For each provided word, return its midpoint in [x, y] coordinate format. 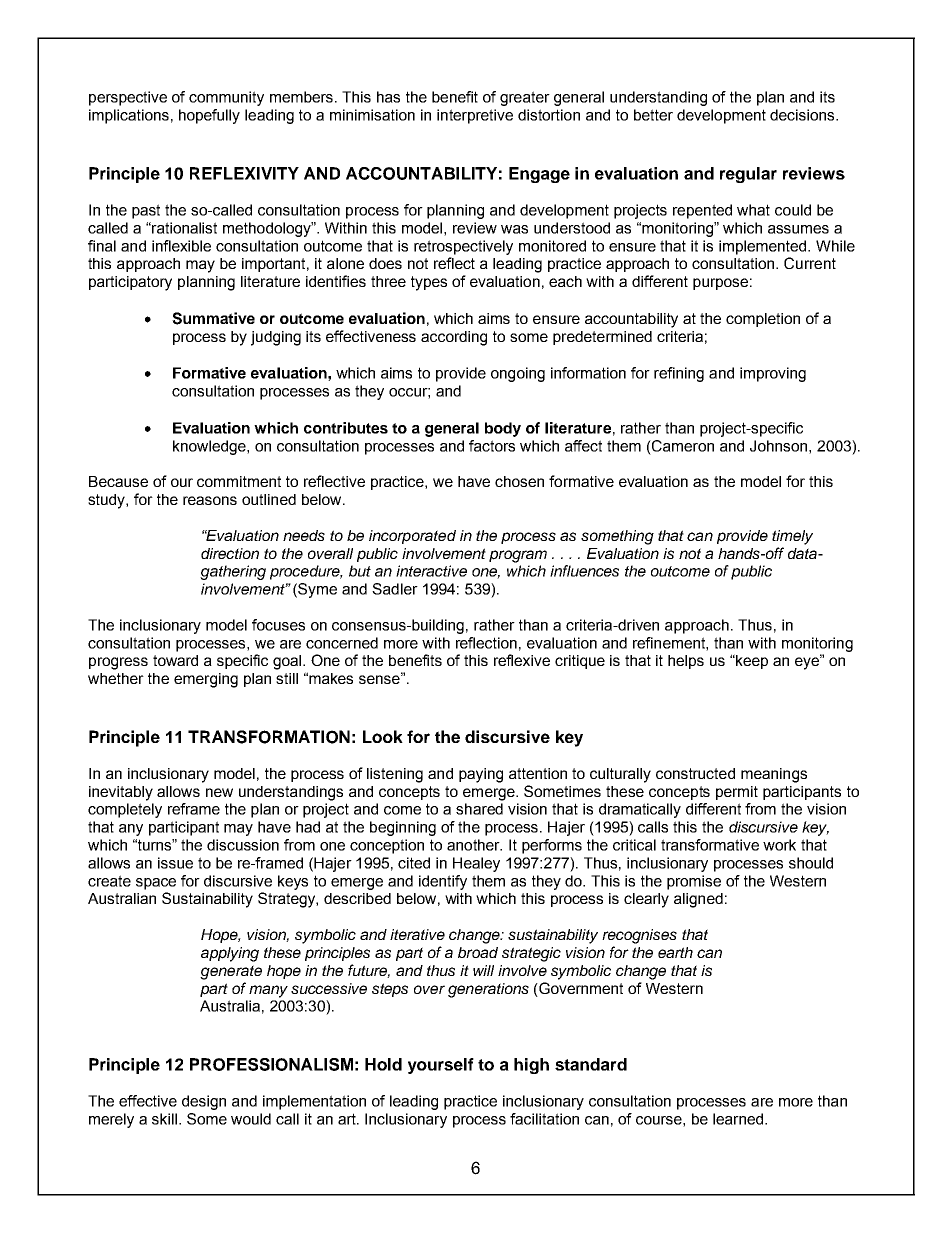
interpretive [475, 116]
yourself [441, 1066]
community [226, 98]
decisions [803, 115]
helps [686, 662]
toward [175, 660]
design [204, 1102]
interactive [431, 571]
